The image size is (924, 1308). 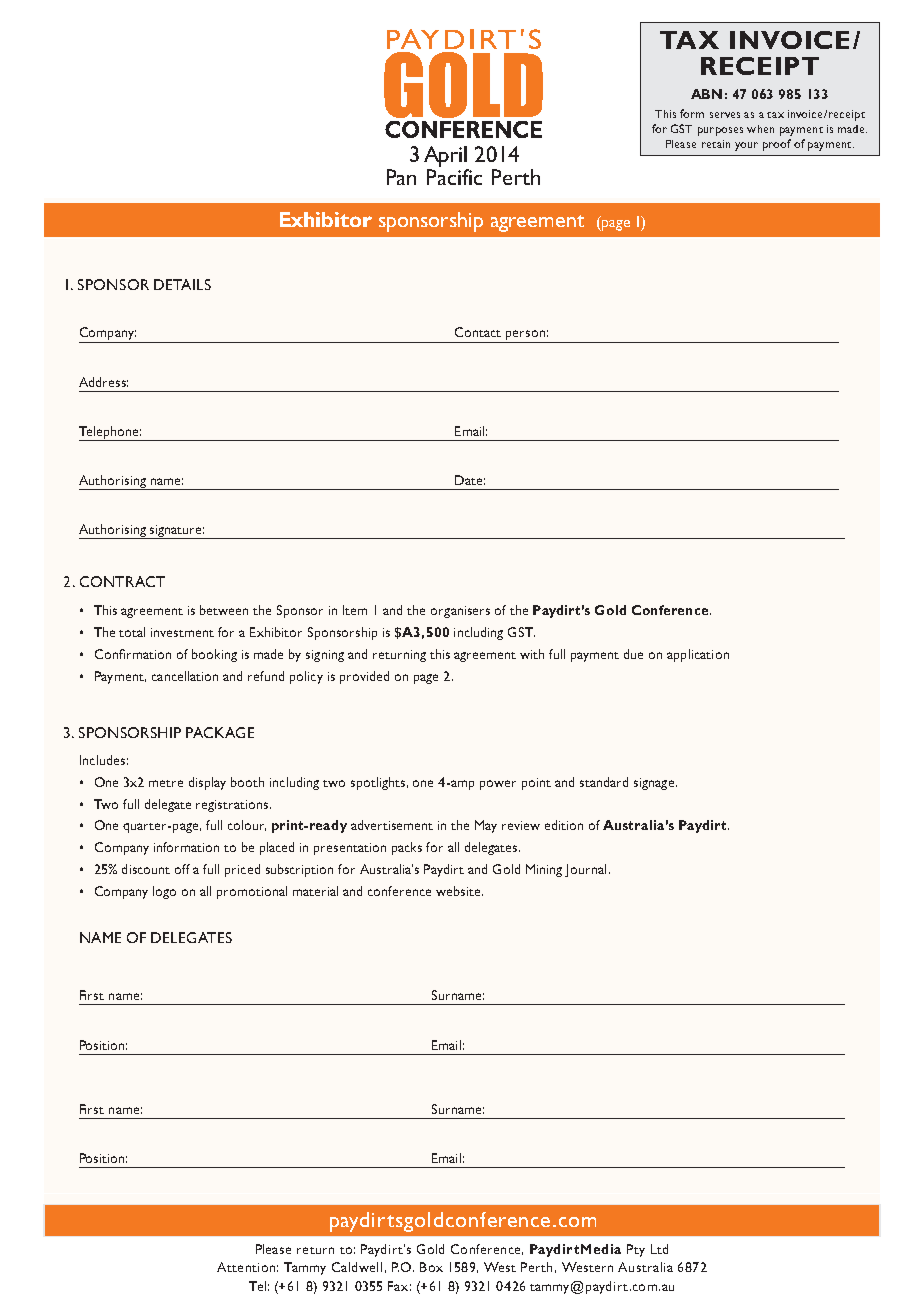 What do you see at coordinates (357, 1267) in the screenshot?
I see `Caldwell` at bounding box center [357, 1267].
